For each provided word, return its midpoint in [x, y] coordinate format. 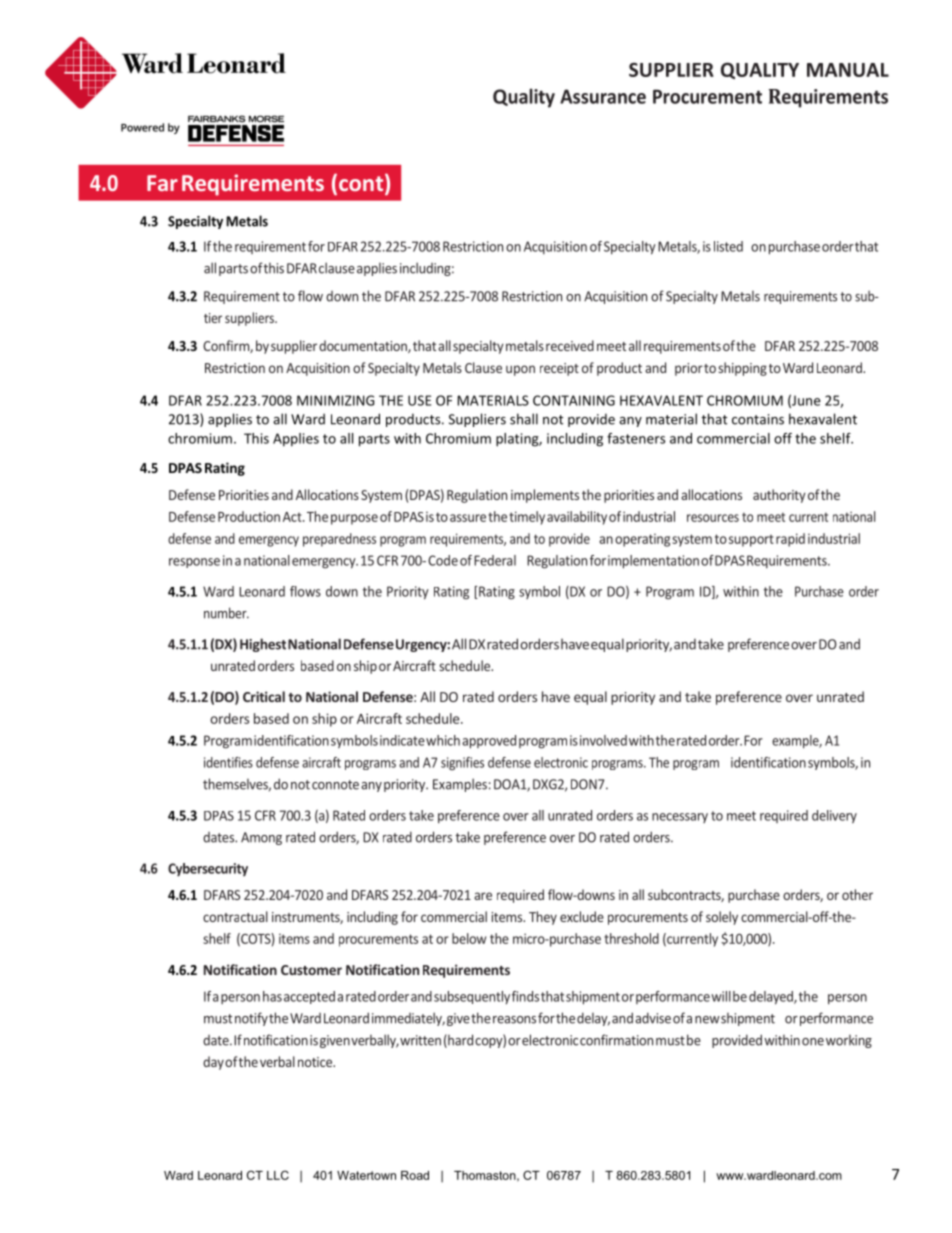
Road [415, 1175]
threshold [631, 938]
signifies [462, 764]
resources [713, 518]
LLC [278, 1175]
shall [524, 419]
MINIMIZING [335, 400]
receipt [559, 369]
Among [261, 838]
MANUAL [848, 70]
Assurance [603, 96]
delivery [834, 816]
